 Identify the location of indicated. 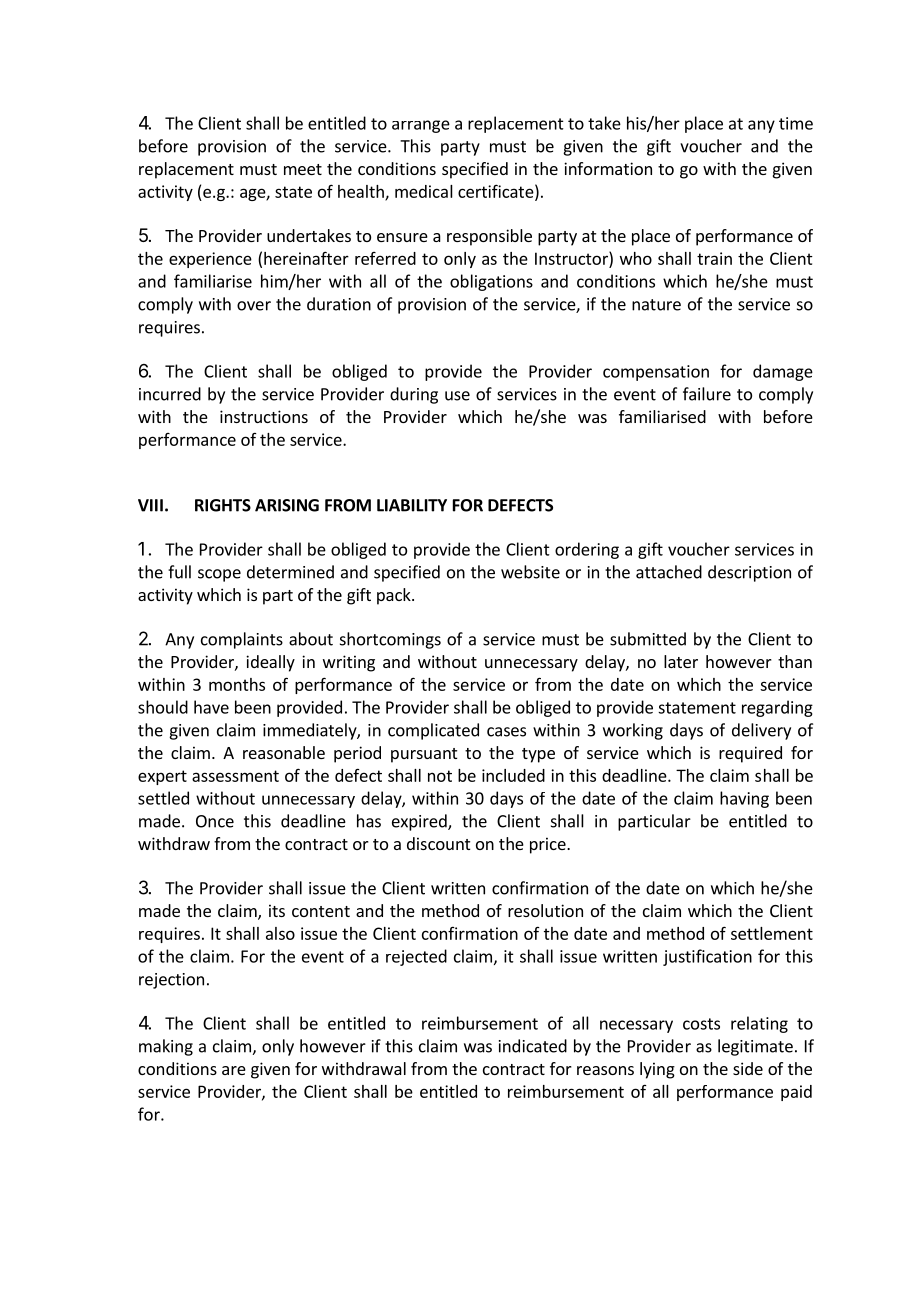
(533, 1046).
